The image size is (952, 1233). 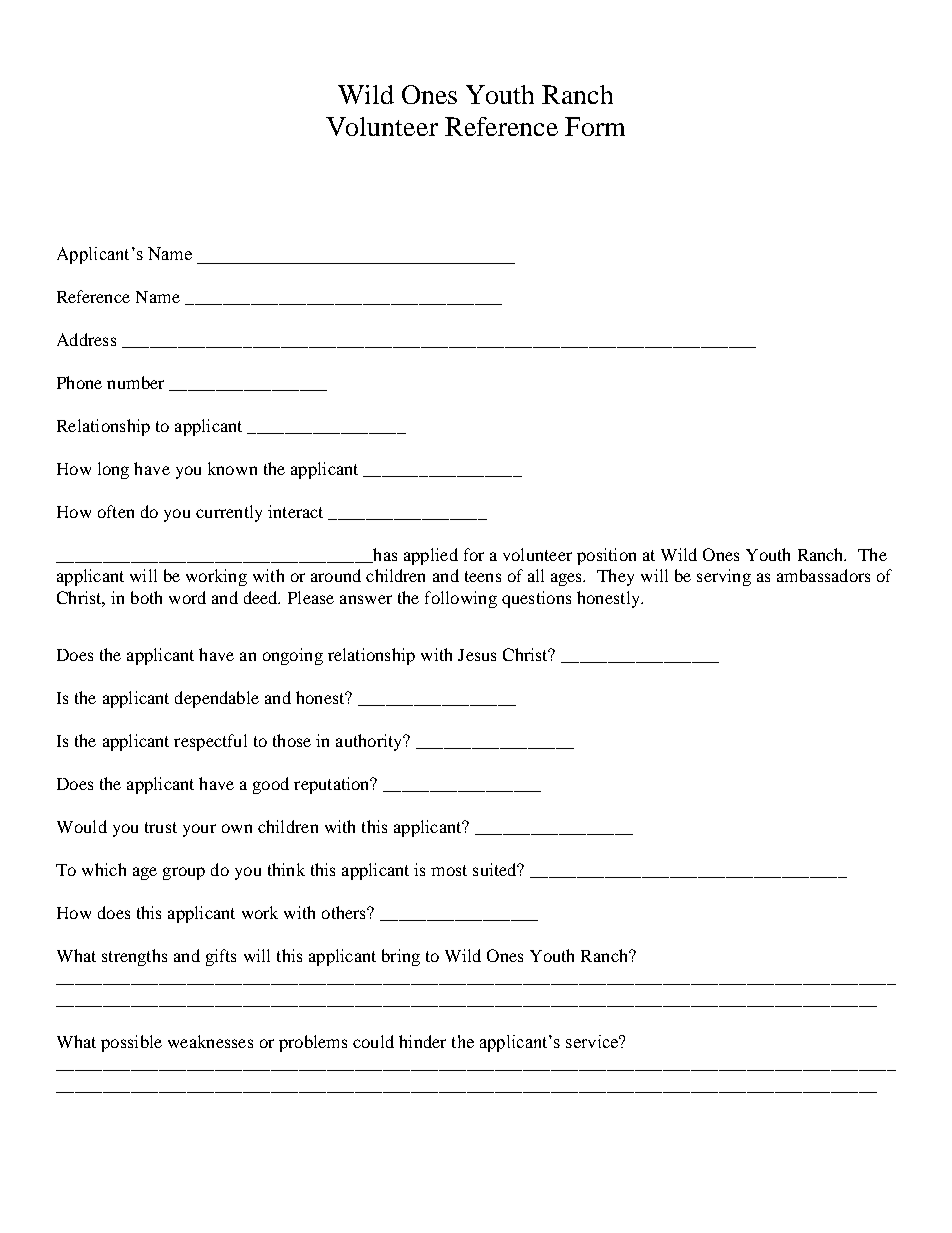 What do you see at coordinates (131, 1043) in the page?
I see `possible` at bounding box center [131, 1043].
